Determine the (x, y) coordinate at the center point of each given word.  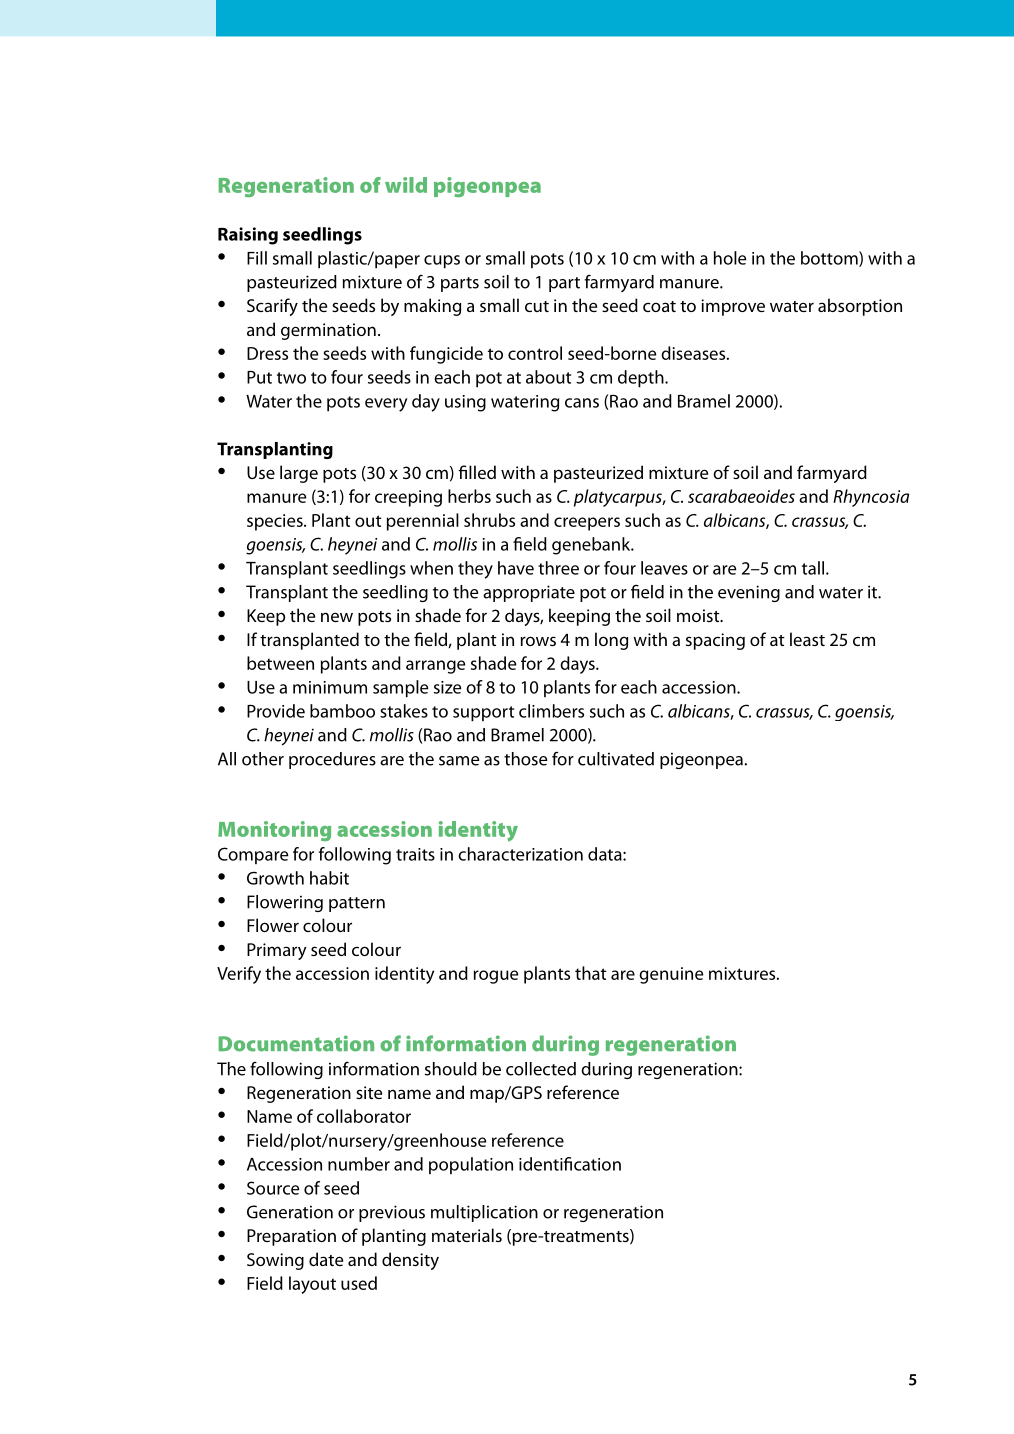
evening (749, 593)
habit (329, 878)
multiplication (484, 1213)
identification (570, 1164)
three (558, 568)
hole (730, 258)
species (276, 522)
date (326, 1259)
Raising (248, 236)
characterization (520, 854)
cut (537, 306)
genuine (671, 975)
